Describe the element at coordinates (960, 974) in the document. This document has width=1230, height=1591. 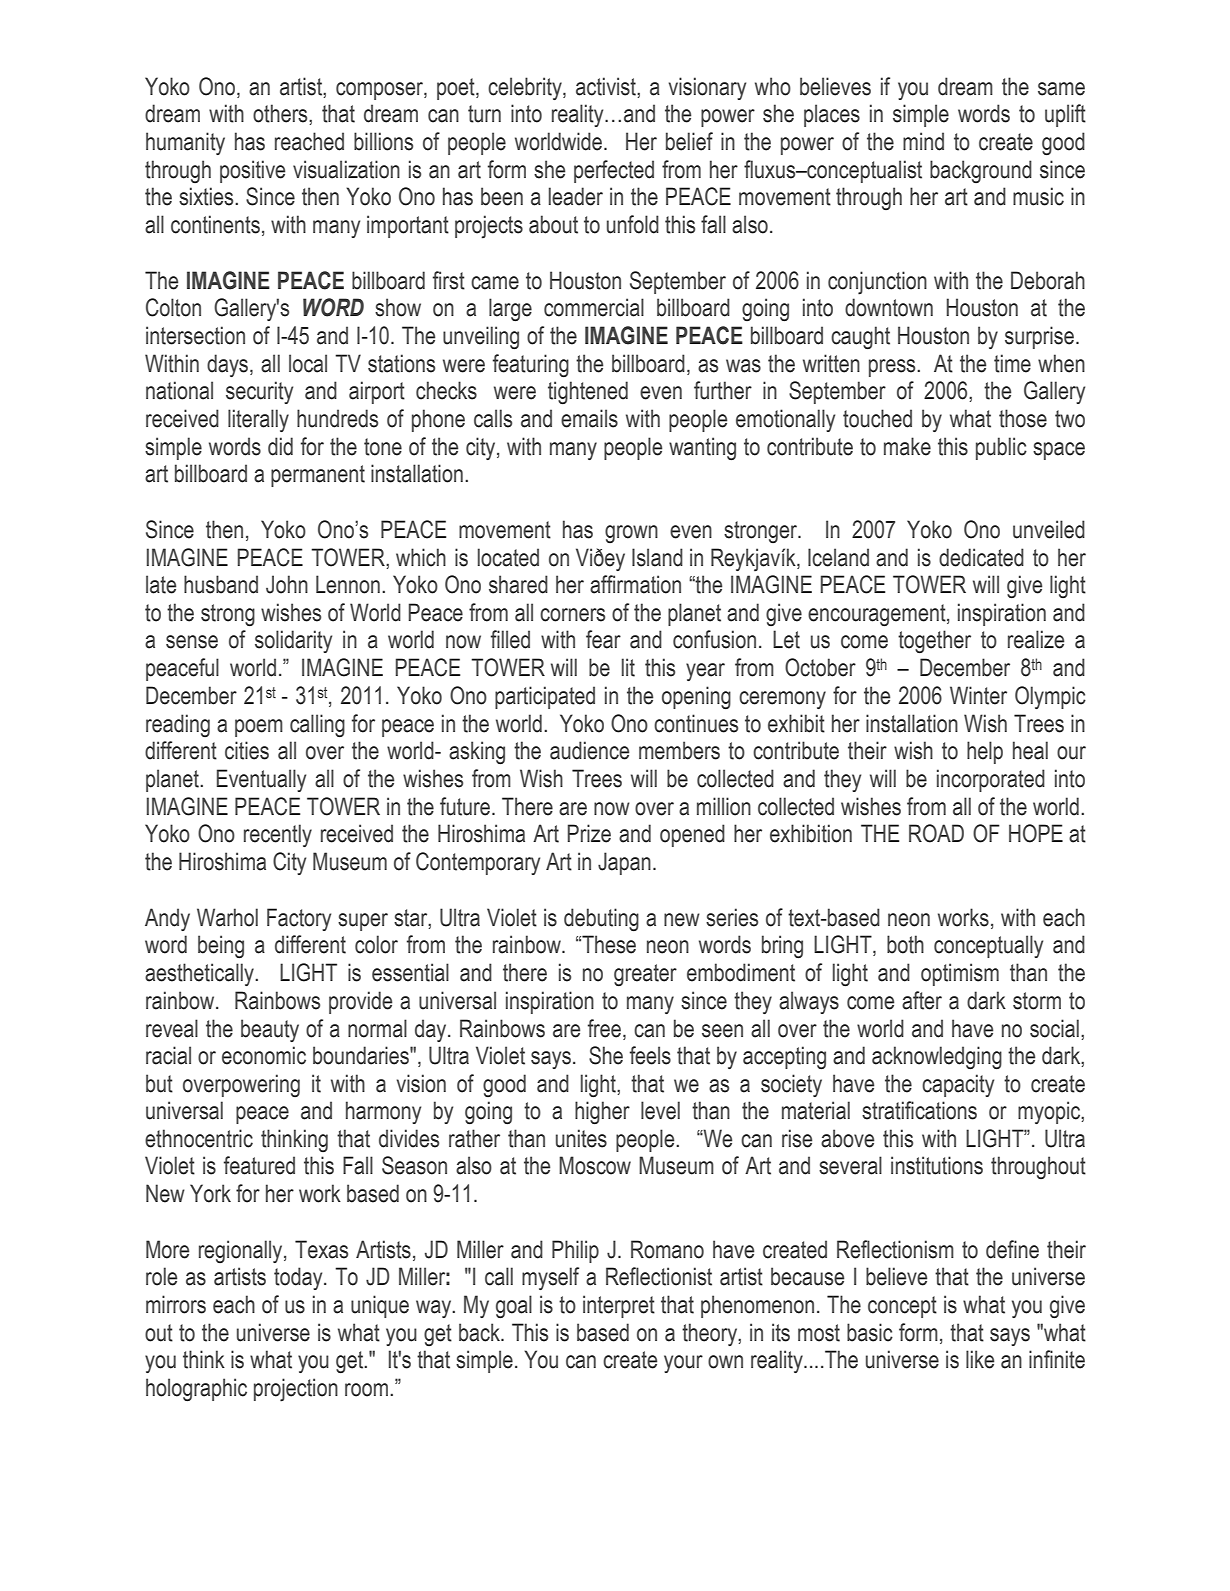
I see `optimism` at that location.
